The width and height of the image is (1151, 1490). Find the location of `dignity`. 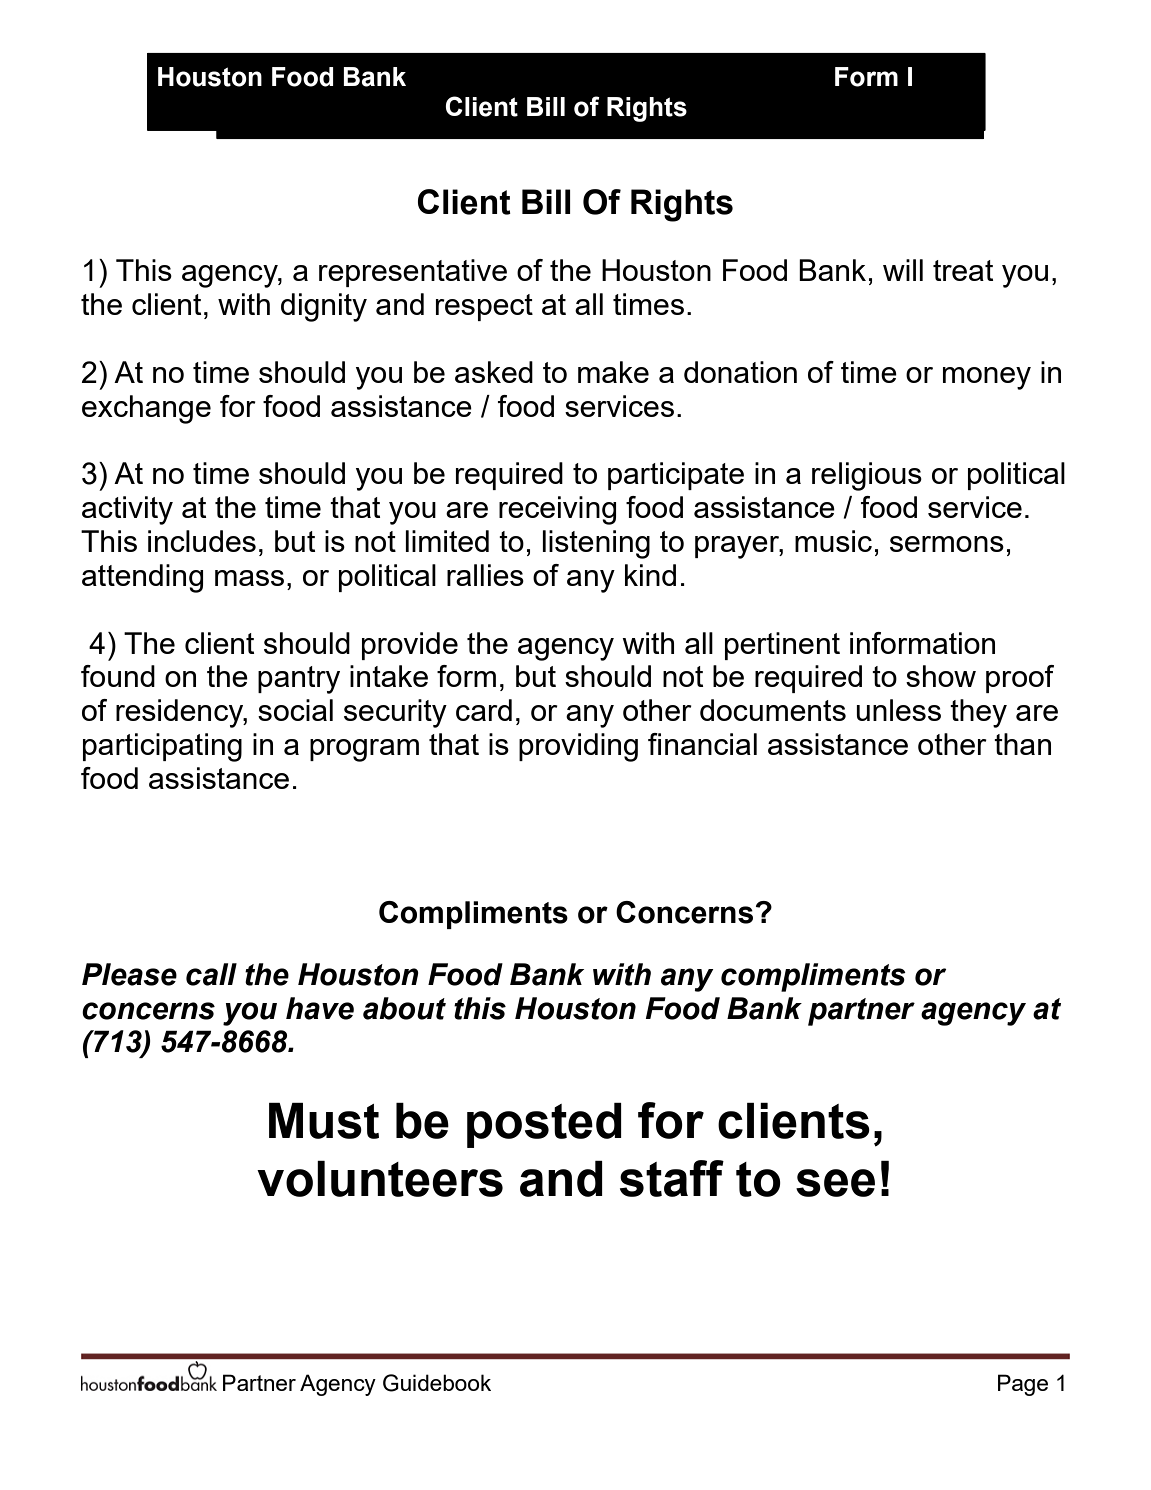

dignity is located at coordinates (324, 307).
